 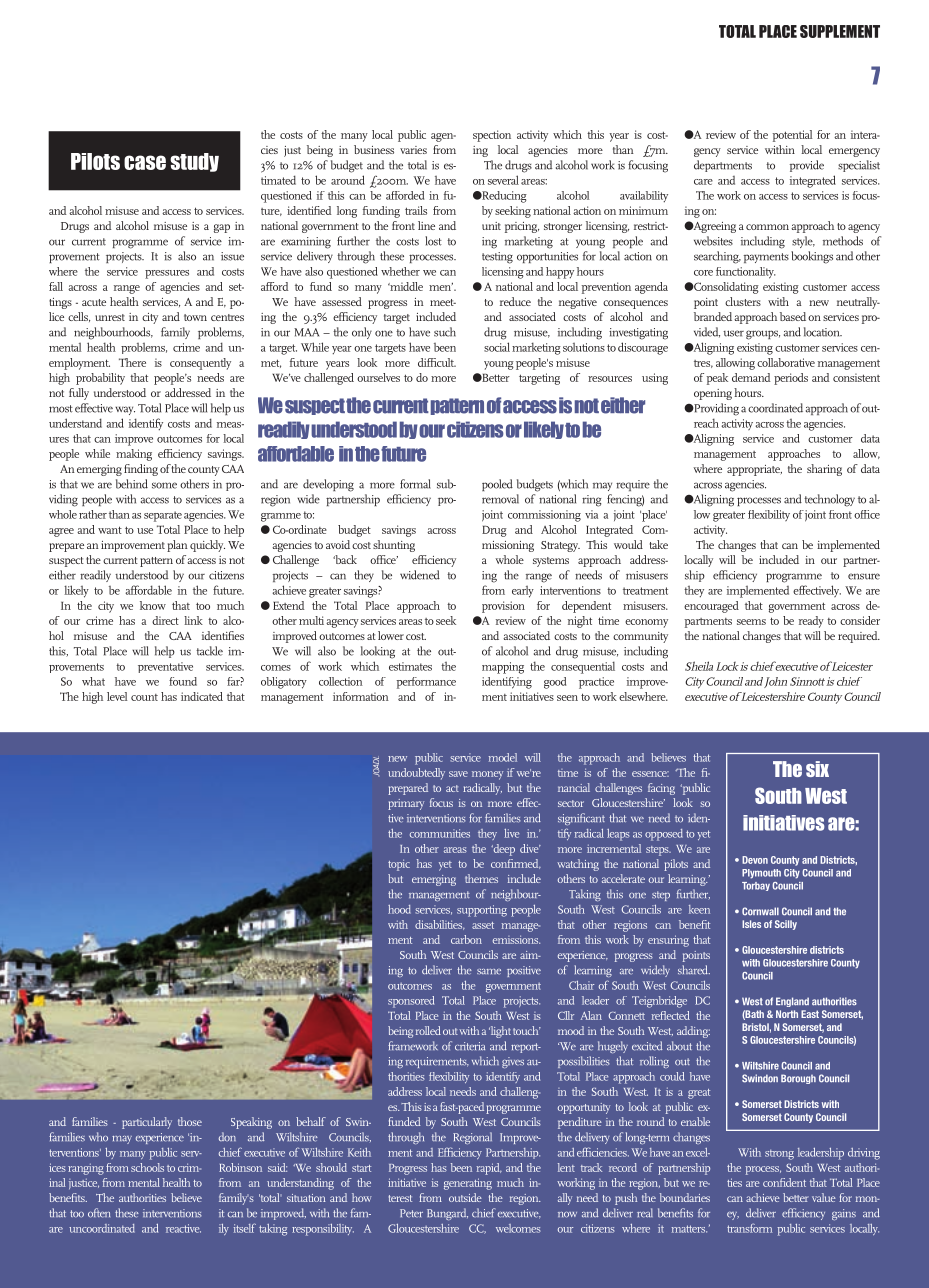 What do you see at coordinates (811, 622) in the screenshot?
I see `ready` at bounding box center [811, 622].
